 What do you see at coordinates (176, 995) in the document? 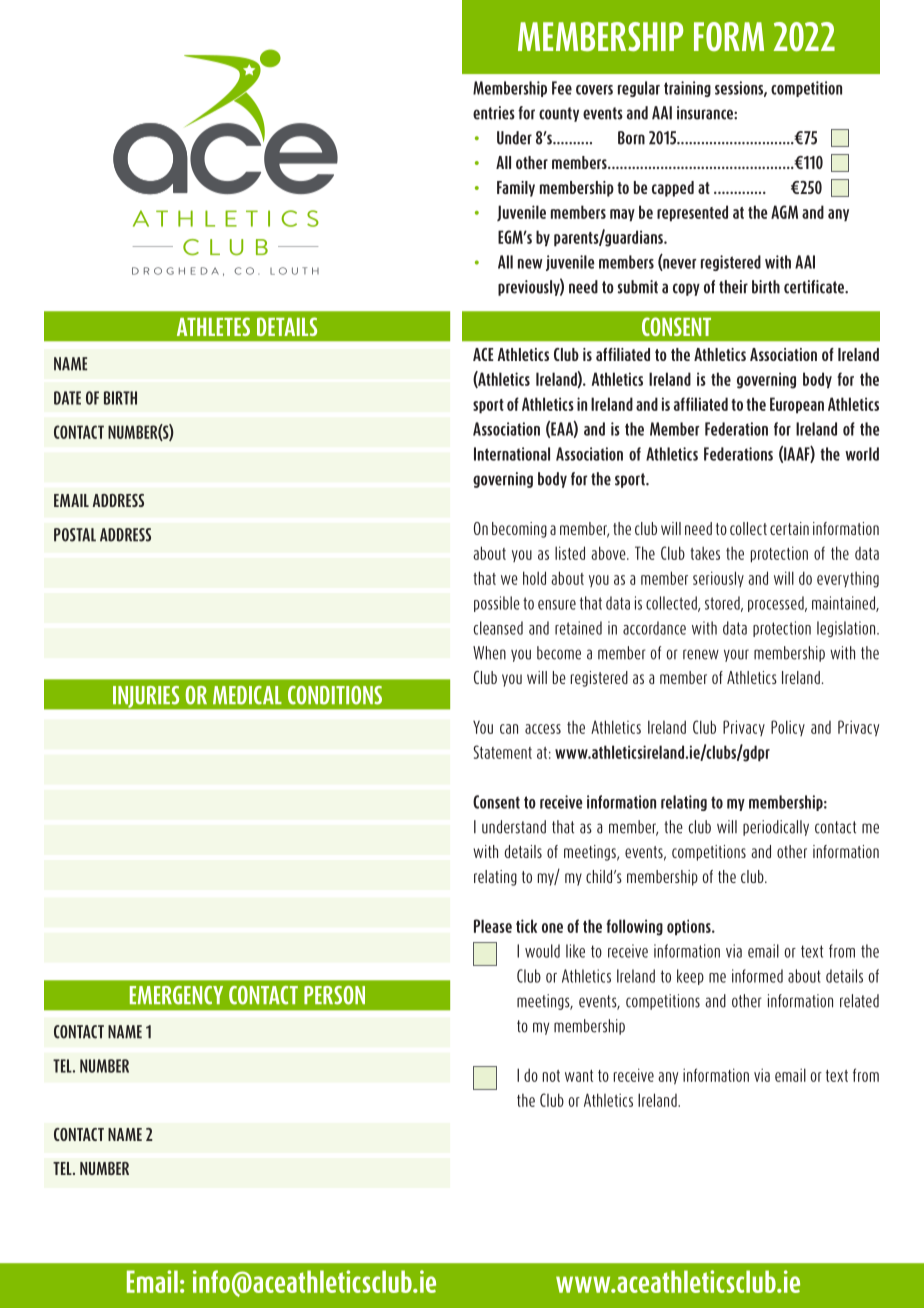
I see `EMERGENCY` at bounding box center [176, 995].
